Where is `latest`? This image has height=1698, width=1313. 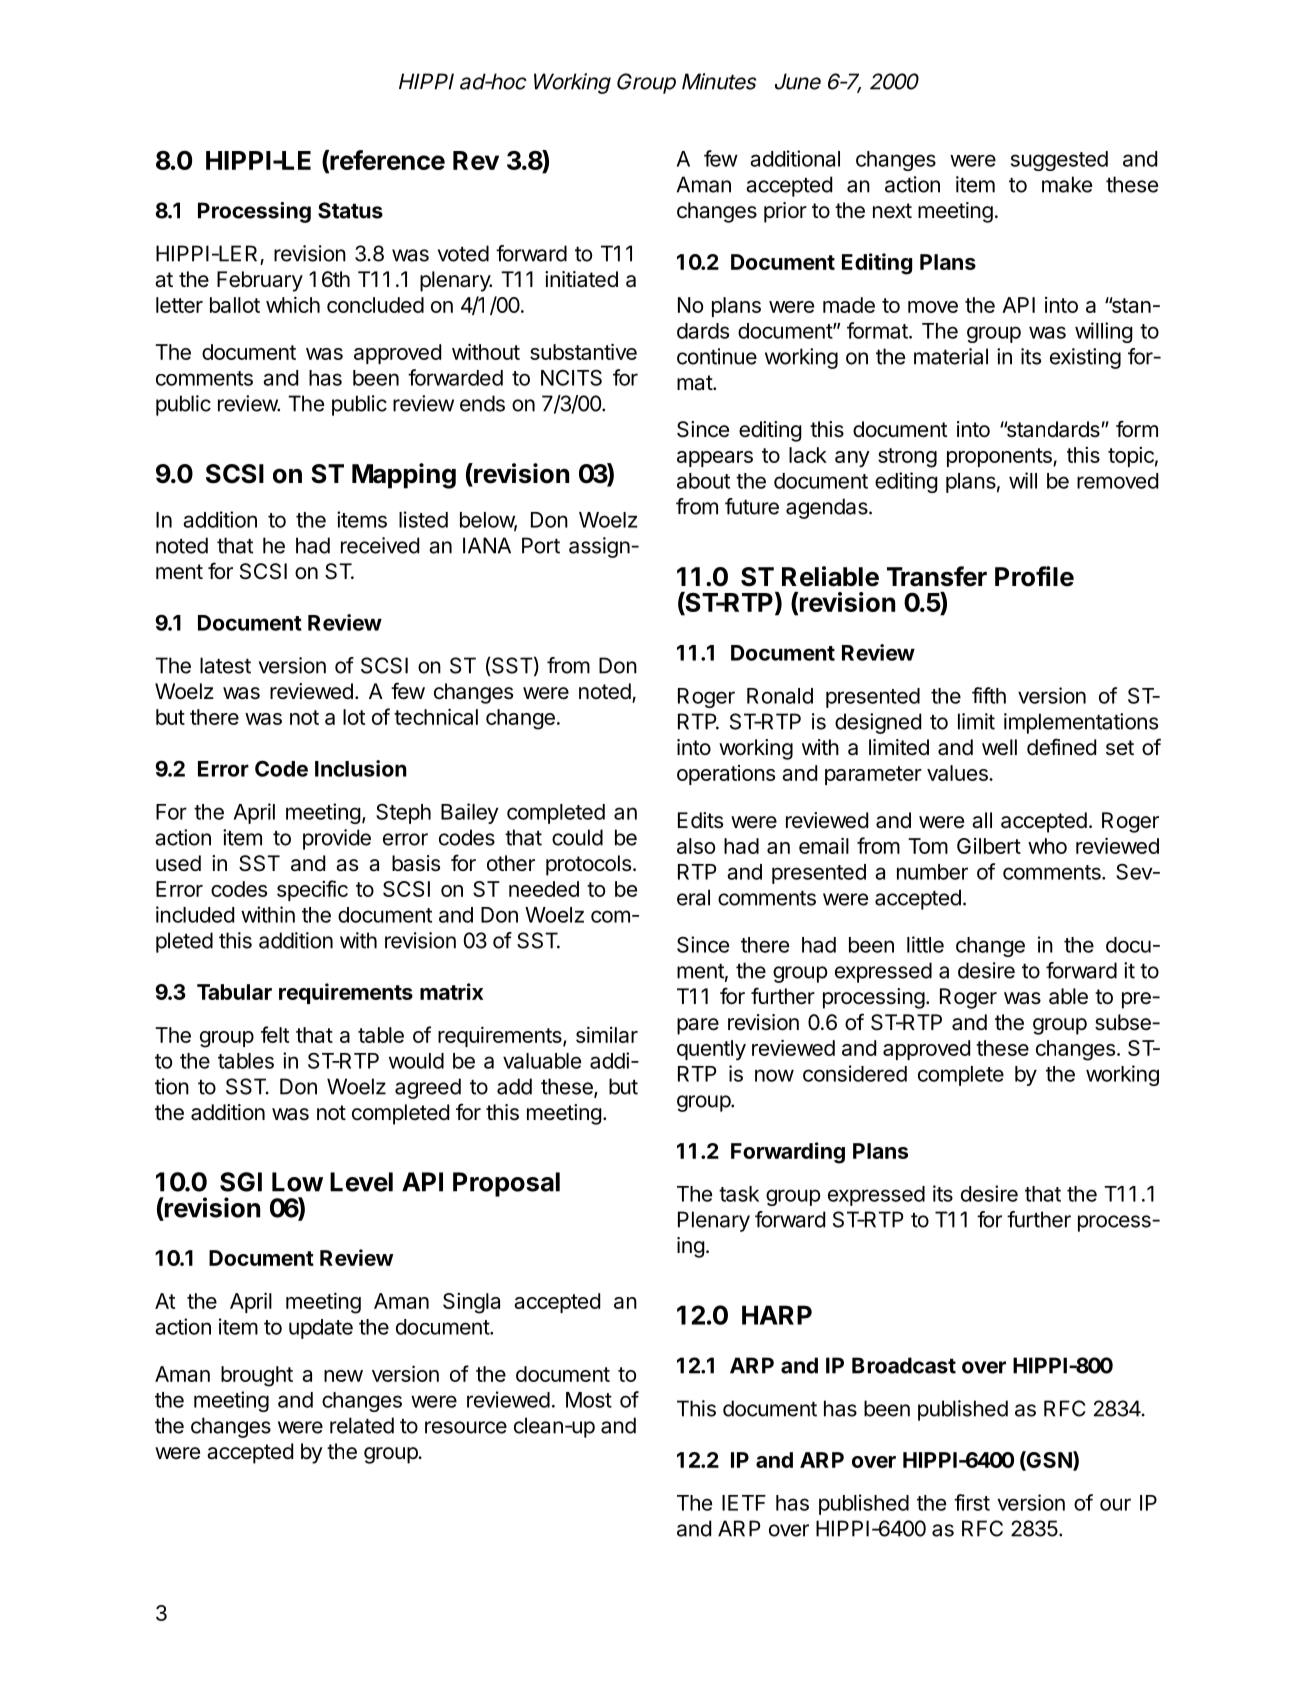
latest is located at coordinates (225, 665).
